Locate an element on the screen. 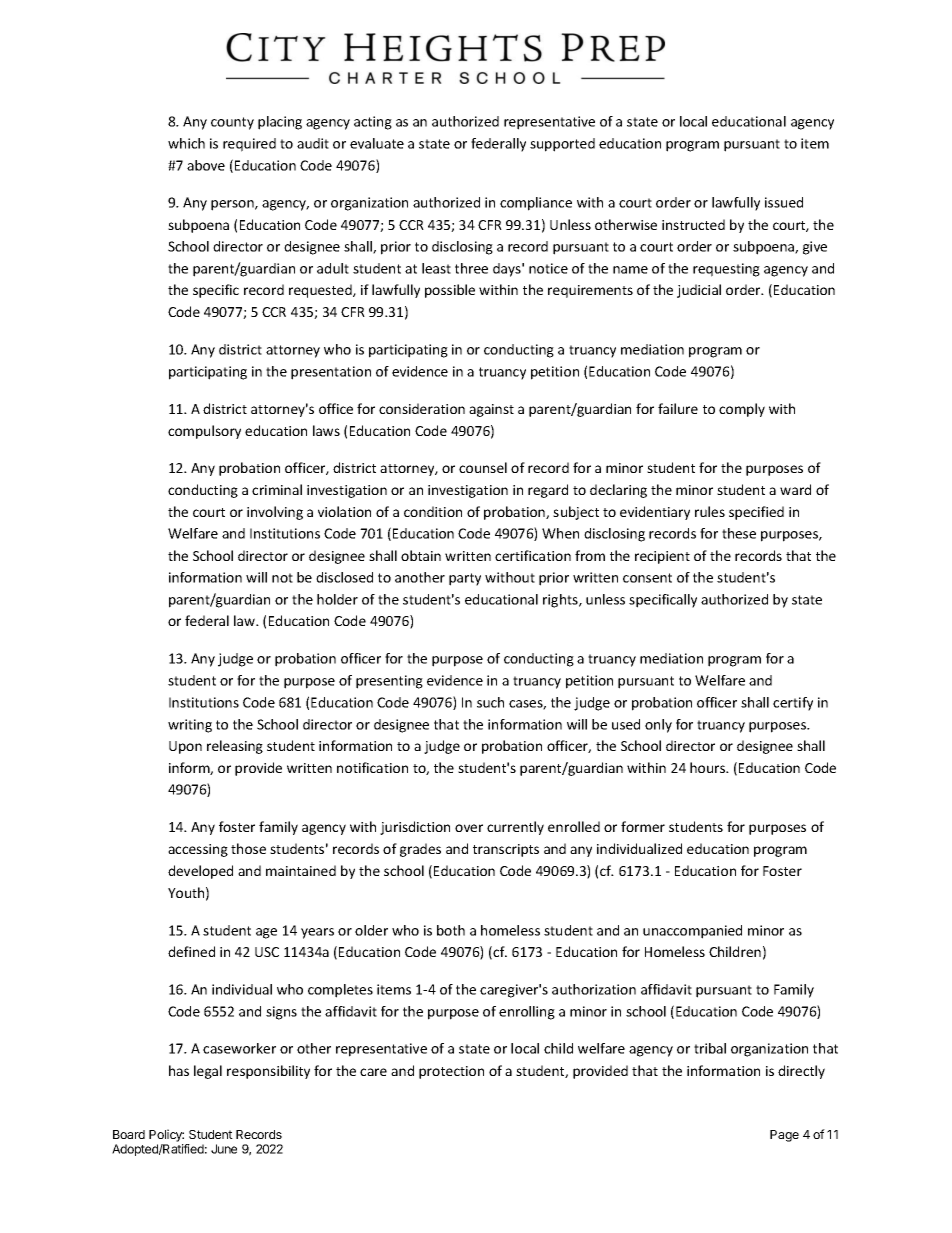 This screenshot has width=952, height=1233. over is located at coordinates (469, 828).
